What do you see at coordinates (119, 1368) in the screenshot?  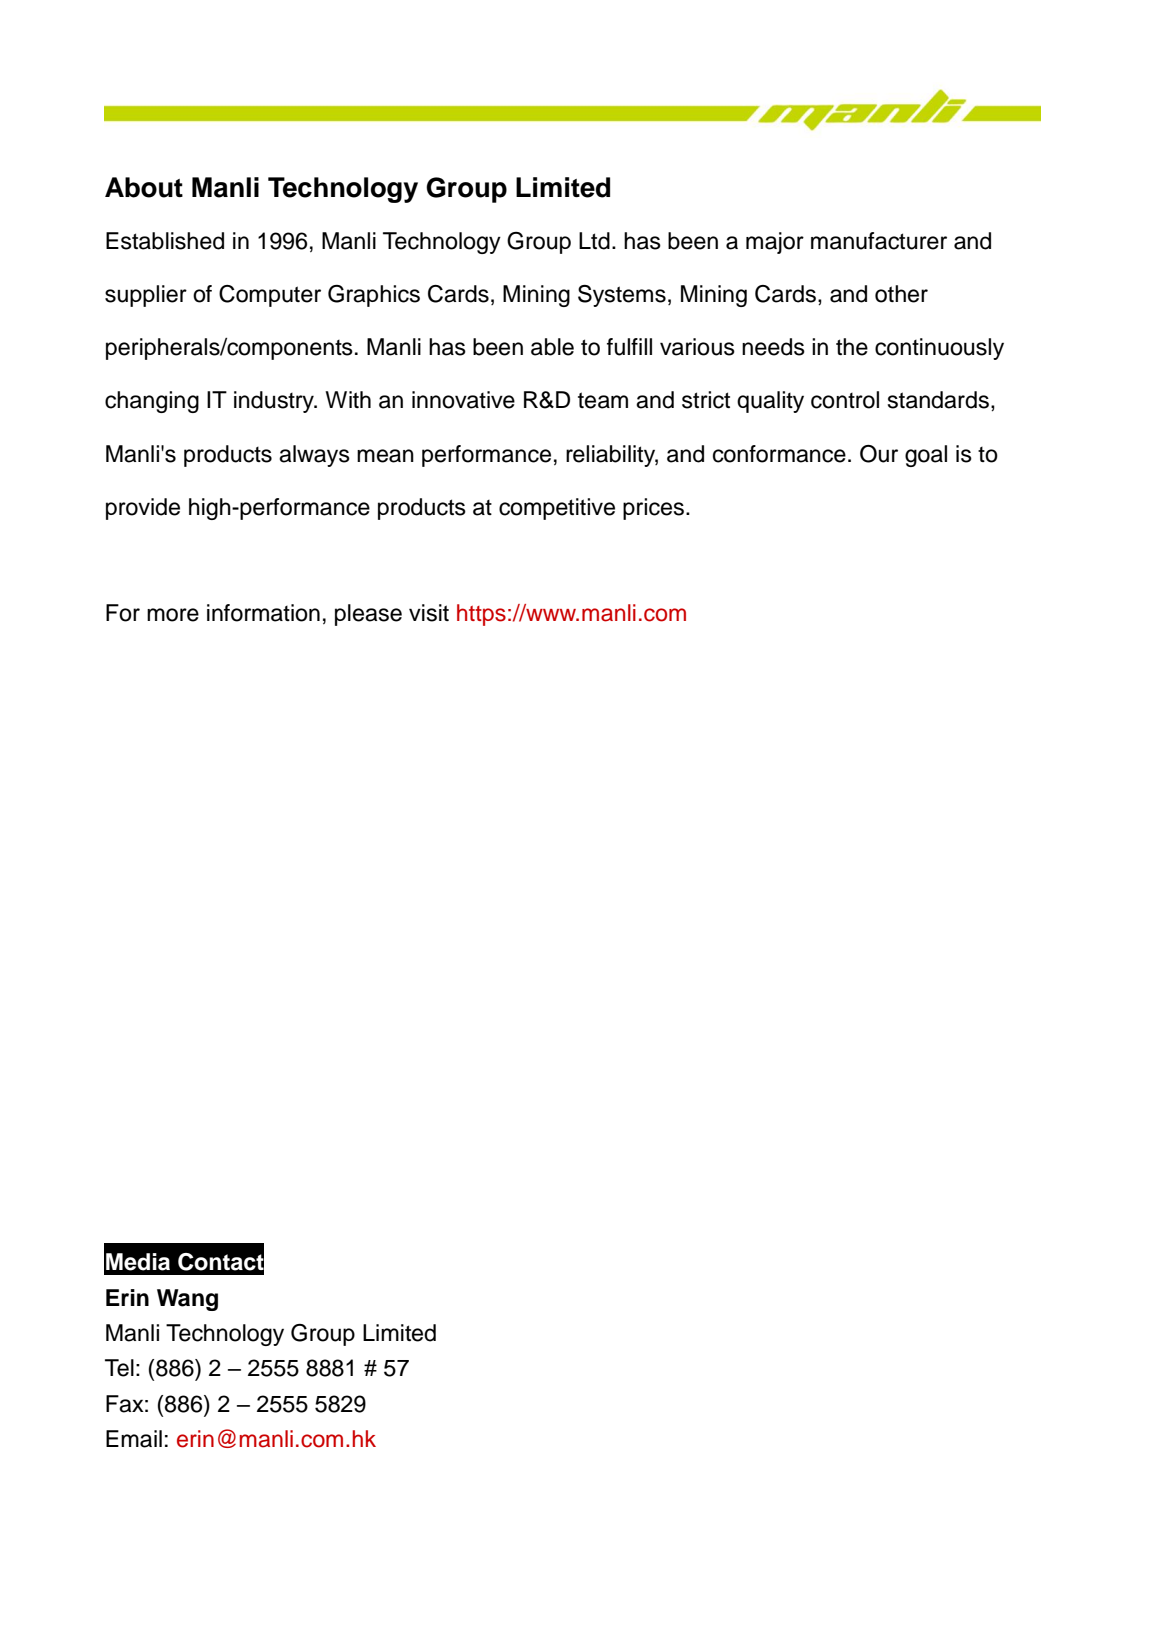 I see `Tel` at bounding box center [119, 1368].
